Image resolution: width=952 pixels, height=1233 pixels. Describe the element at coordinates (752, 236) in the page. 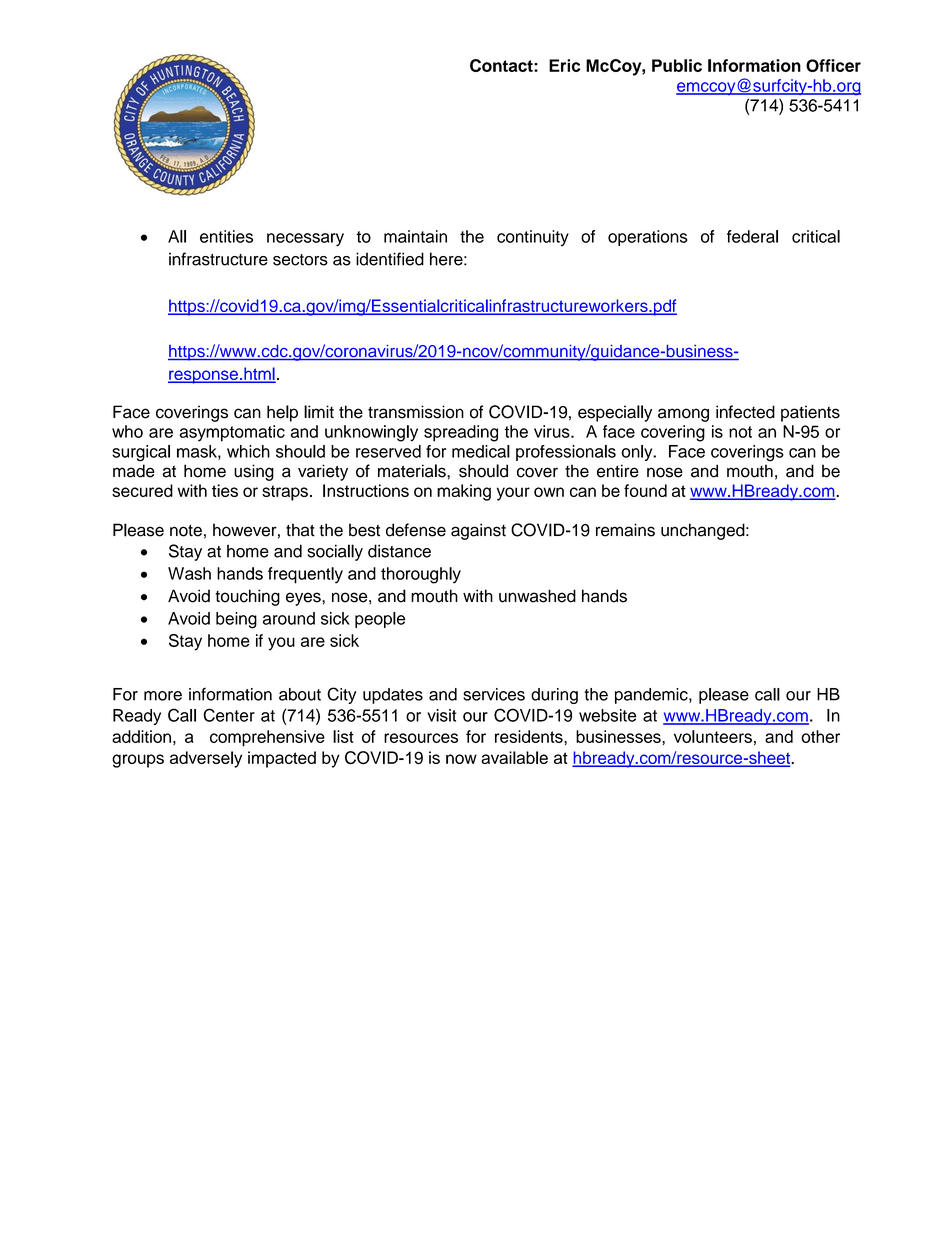

I see `federal` at that location.
